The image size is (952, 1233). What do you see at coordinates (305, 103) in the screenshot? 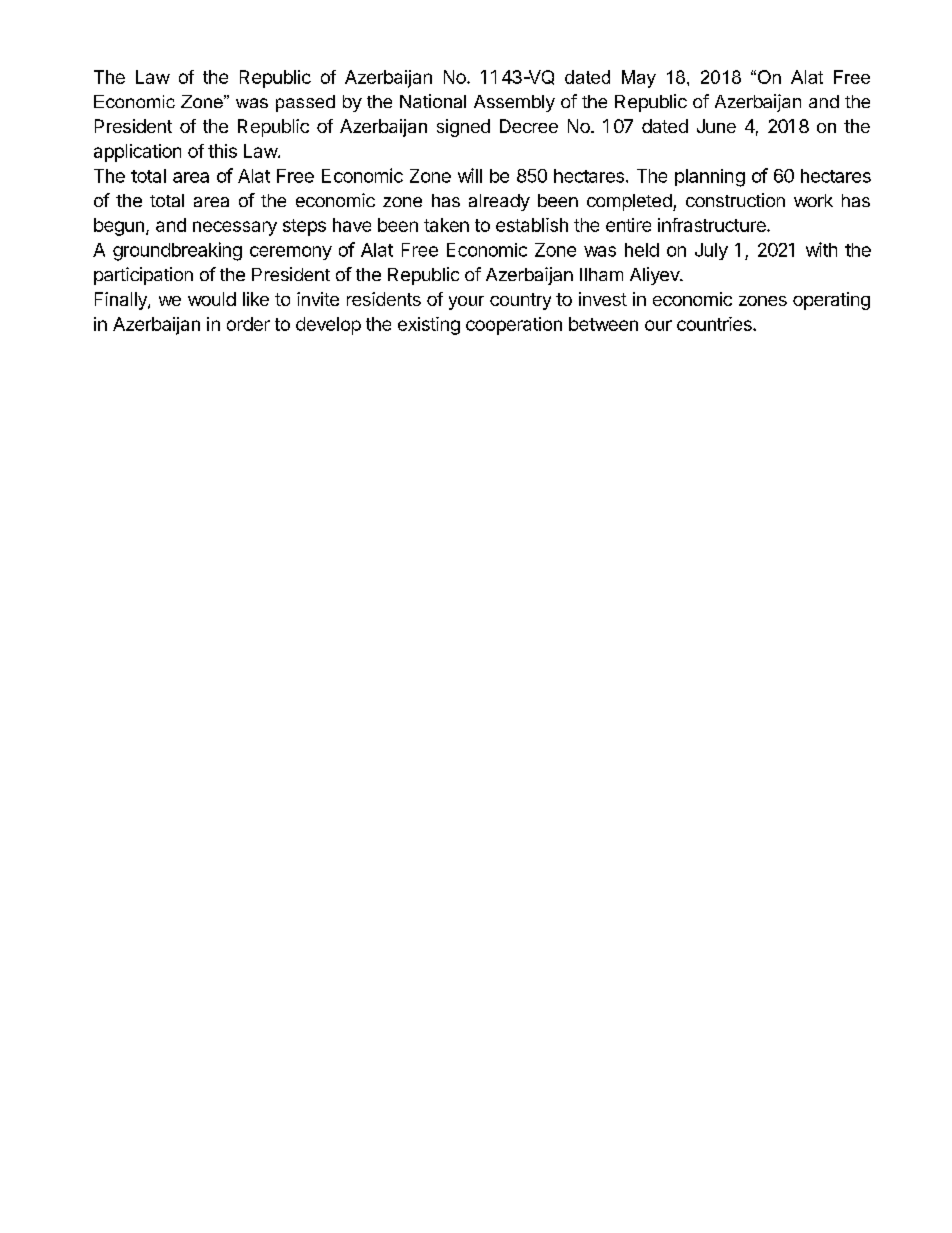
I see `passed` at bounding box center [305, 103].
